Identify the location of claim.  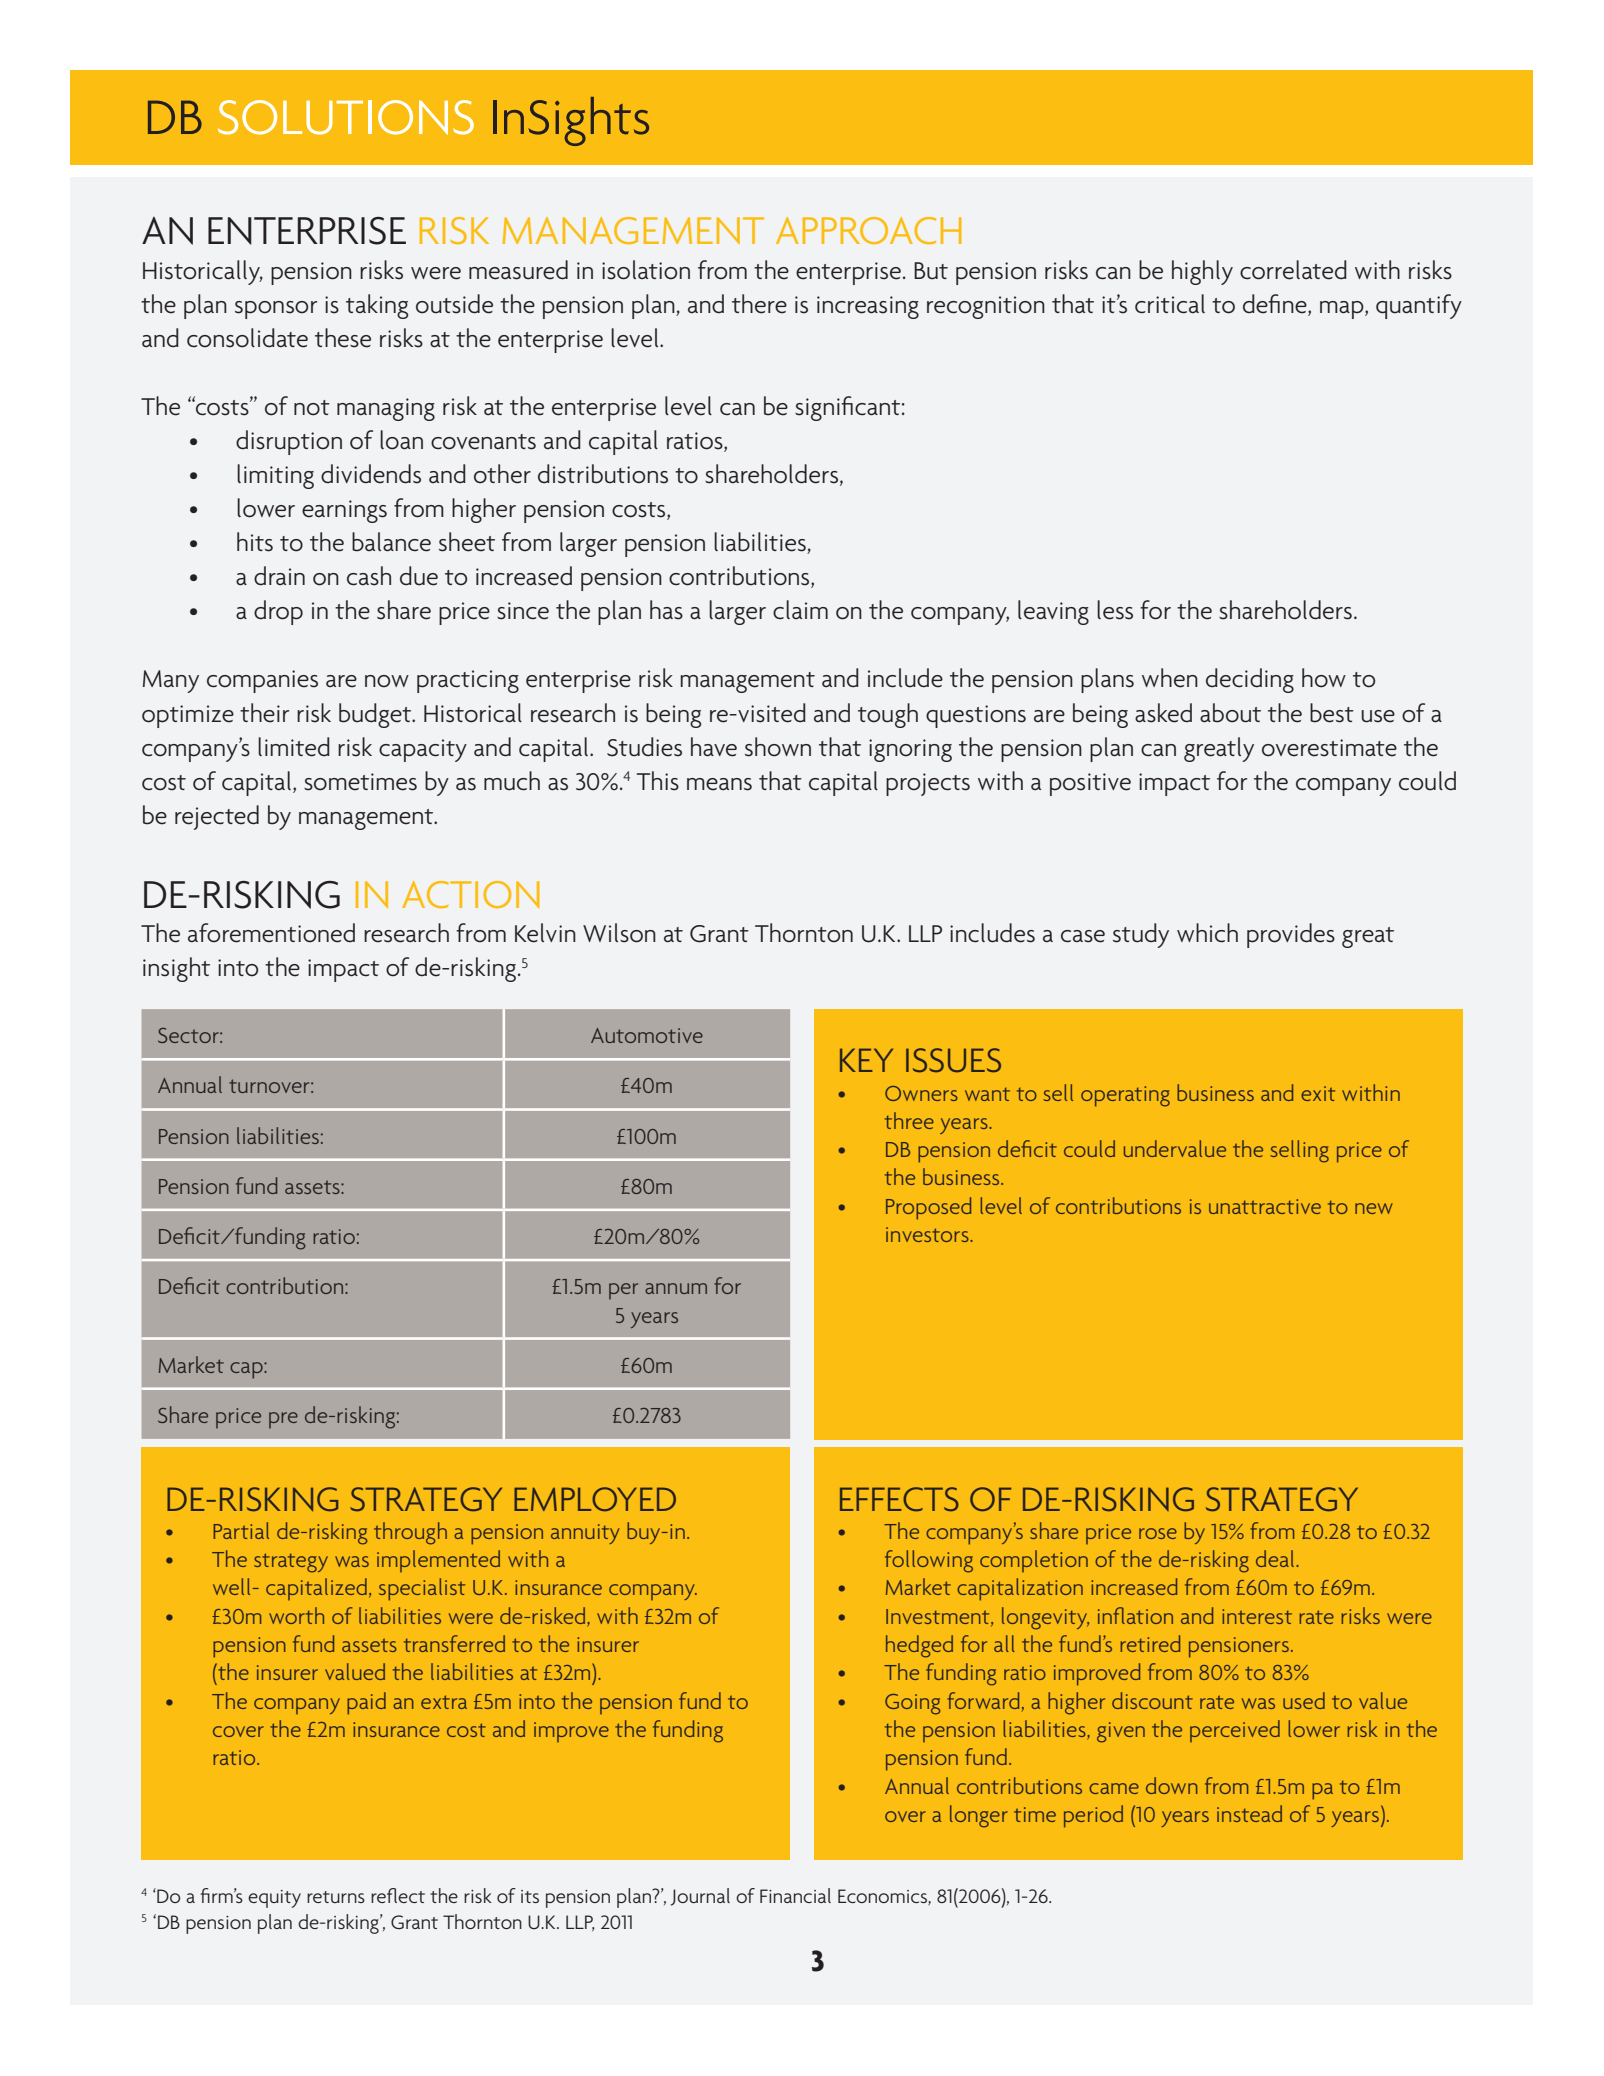
(800, 610).
